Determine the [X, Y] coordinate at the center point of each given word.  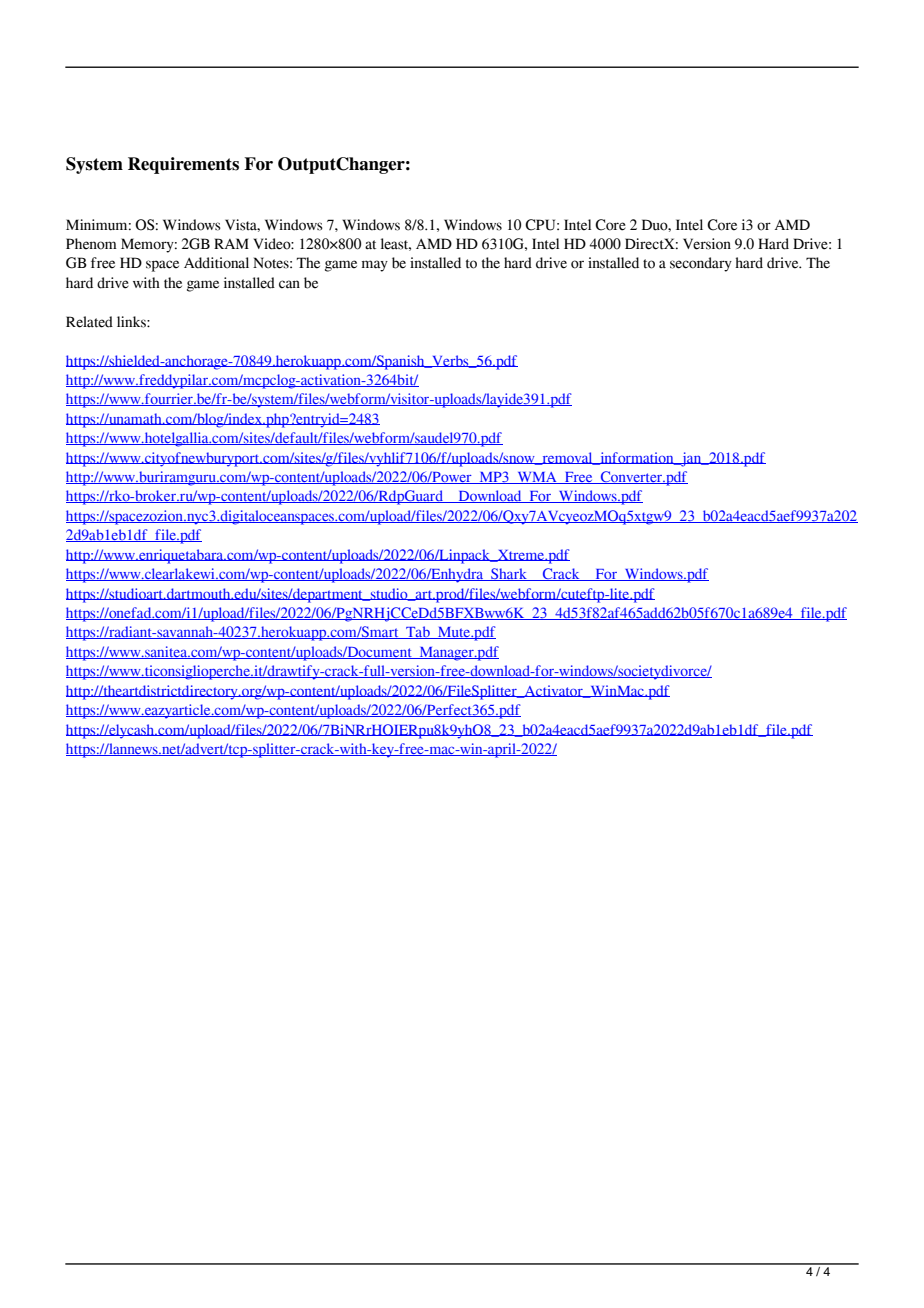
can [289, 284]
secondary [701, 264]
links [132, 322]
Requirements [183, 165]
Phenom [91, 244]
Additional [216, 263]
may [375, 266]
